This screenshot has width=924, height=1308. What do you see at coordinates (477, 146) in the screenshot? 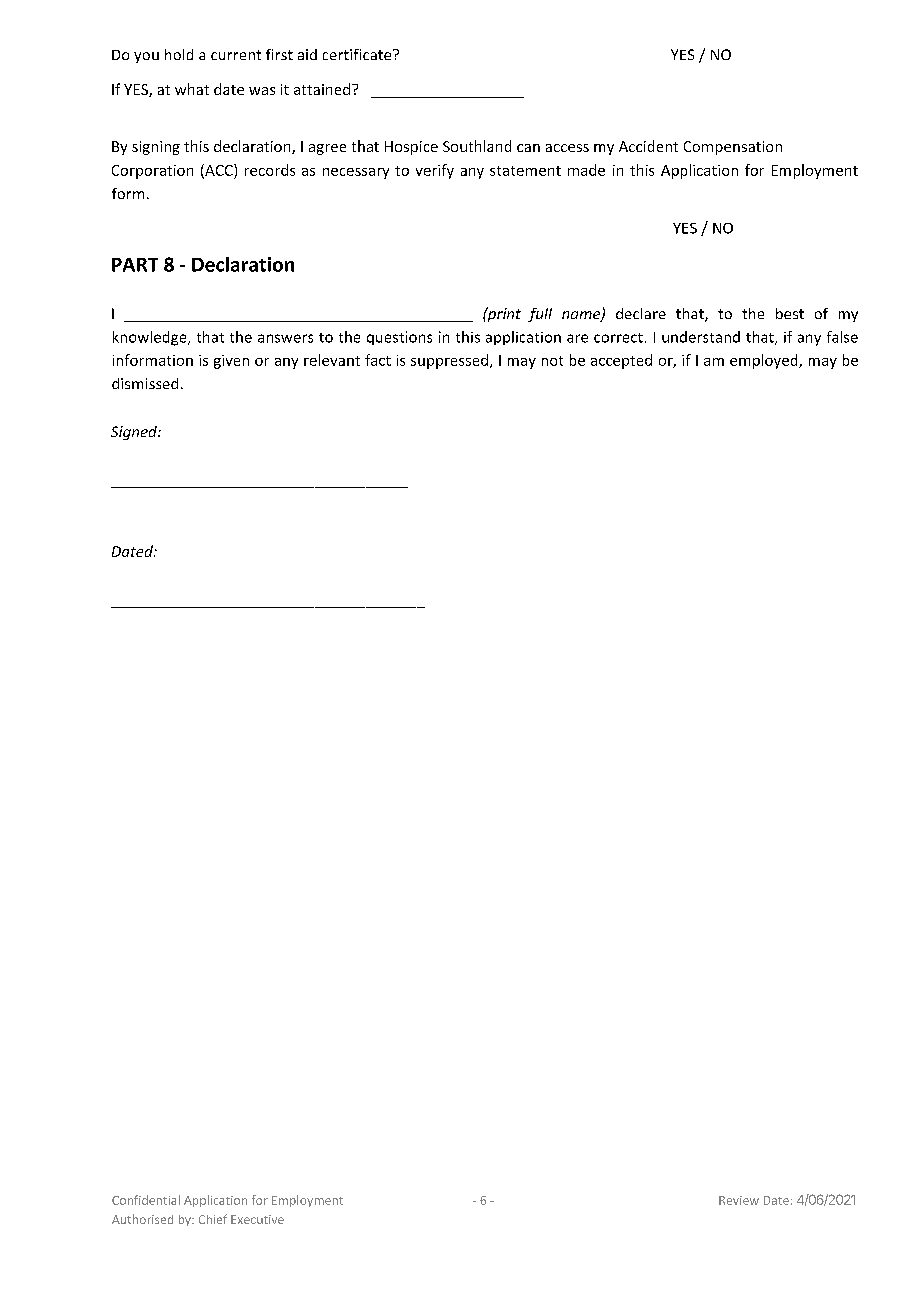
I see `Southland` at bounding box center [477, 146].
